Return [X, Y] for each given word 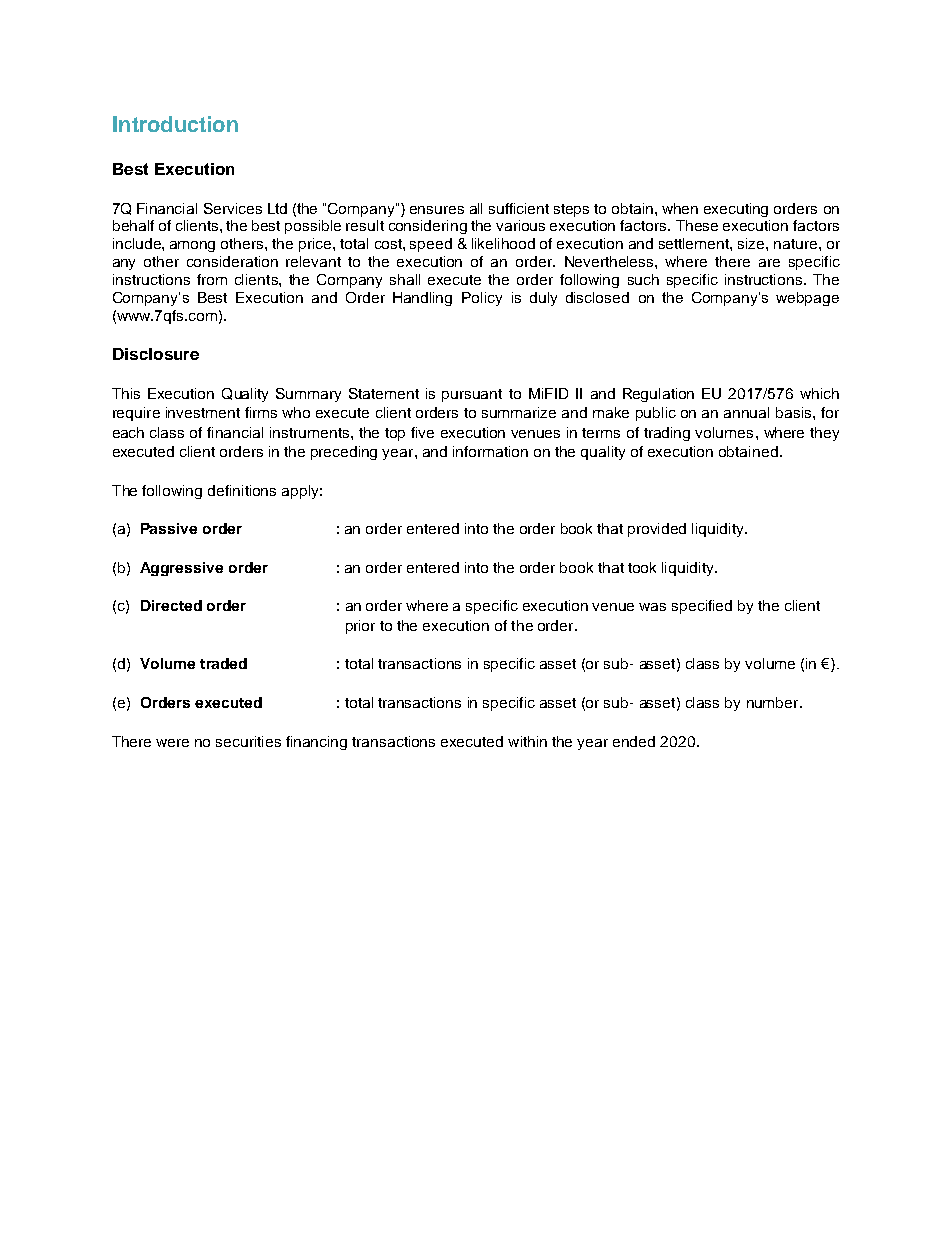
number [774, 702]
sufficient [519, 208]
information [490, 451]
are [769, 263]
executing [736, 210]
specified [702, 607]
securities [248, 741]
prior [360, 627]
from [212, 279]
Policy [482, 299]
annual [746, 412]
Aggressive [181, 569]
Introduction [175, 124]
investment [203, 412]
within [527, 741]
